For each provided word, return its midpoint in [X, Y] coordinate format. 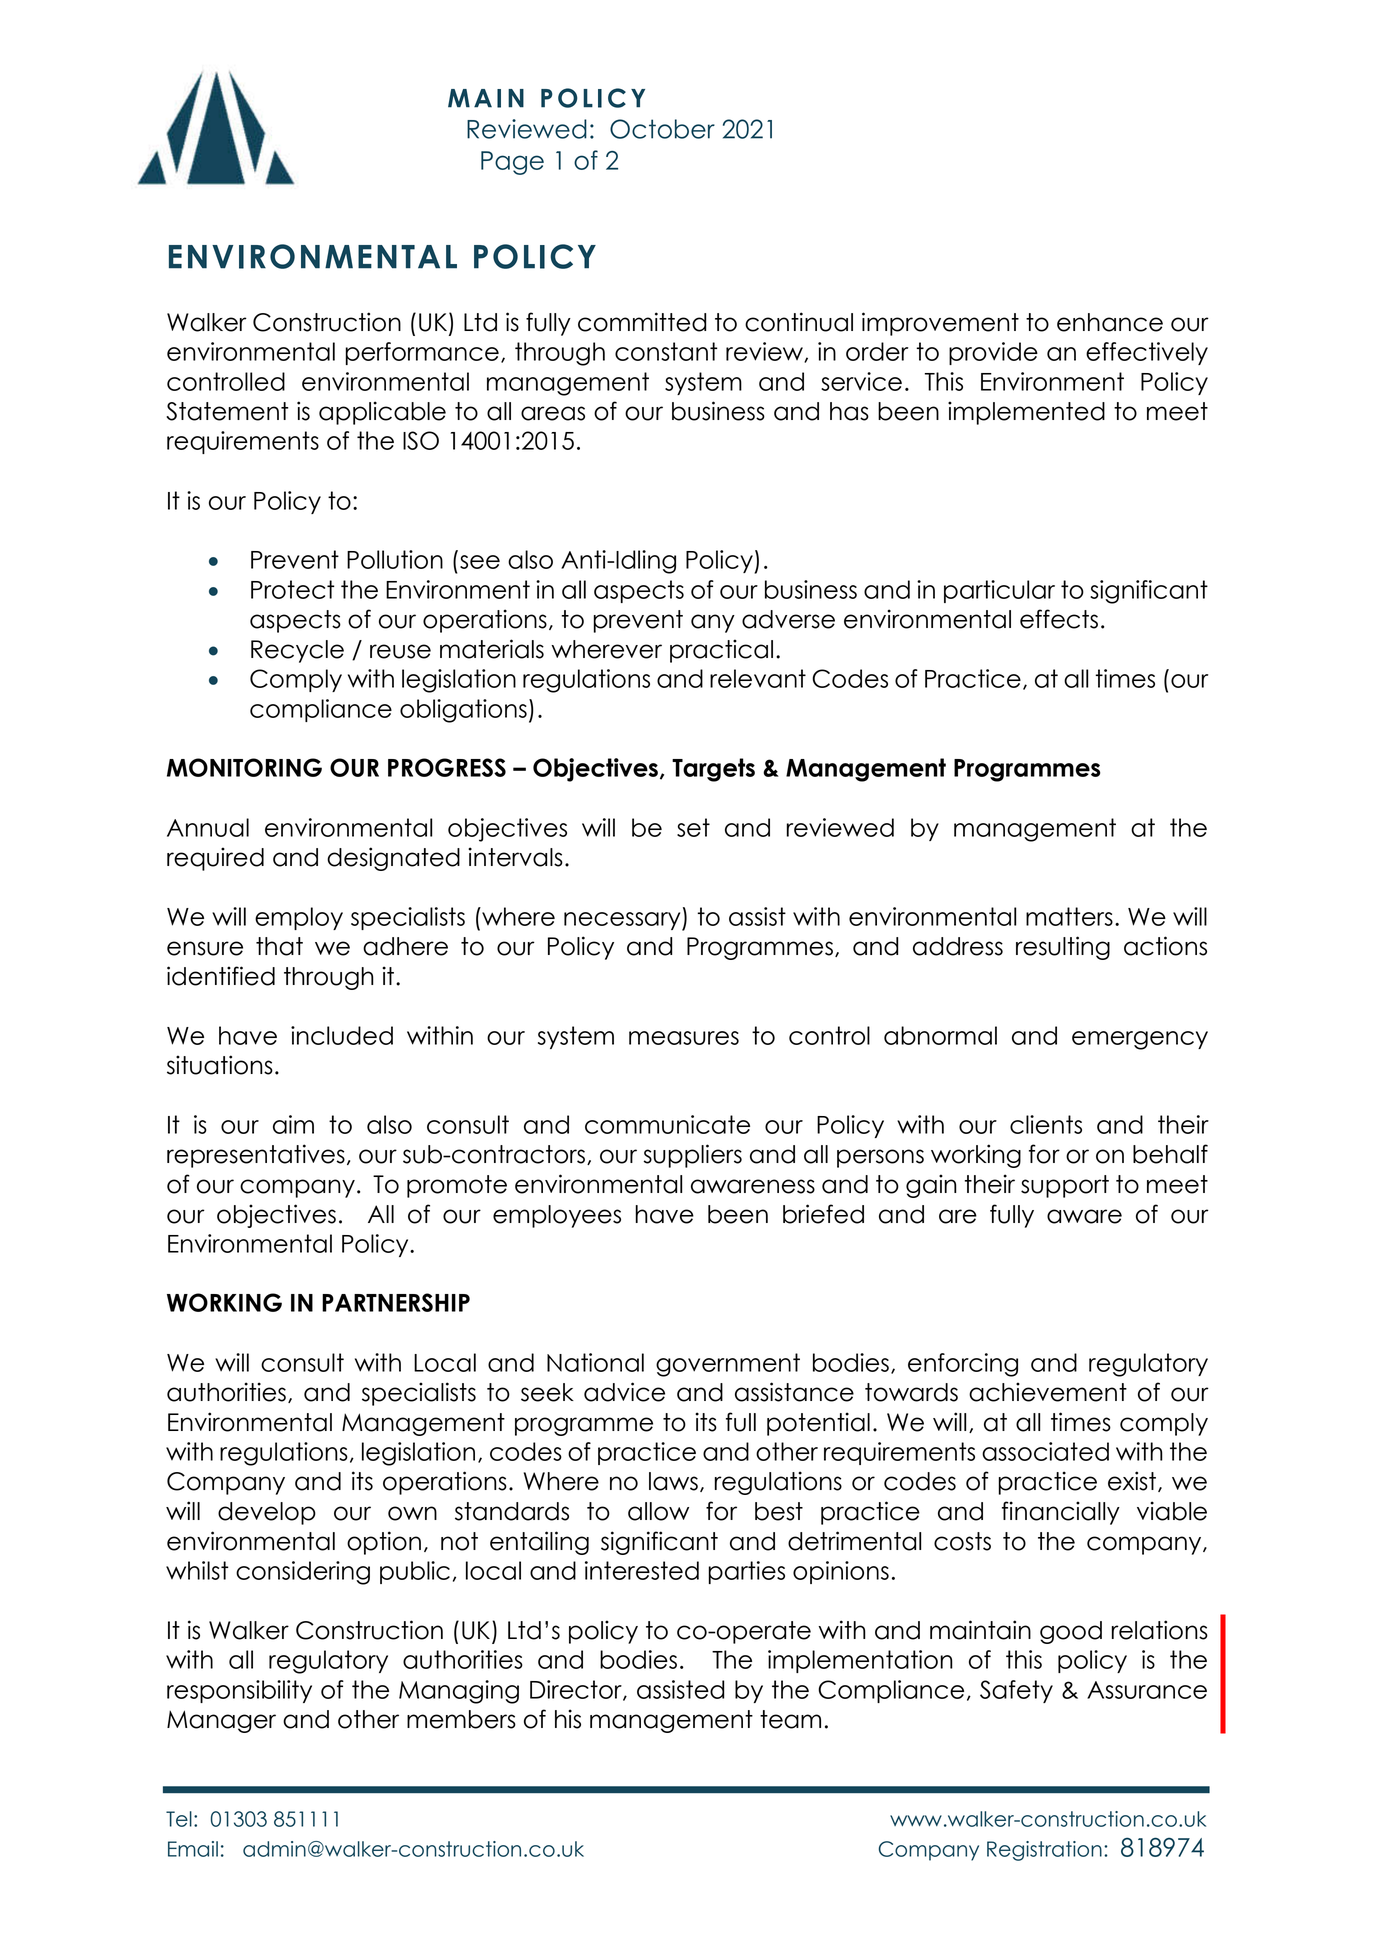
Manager [221, 1721]
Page [512, 163]
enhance [1110, 322]
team [790, 1719]
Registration [1044, 1851]
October [662, 129]
